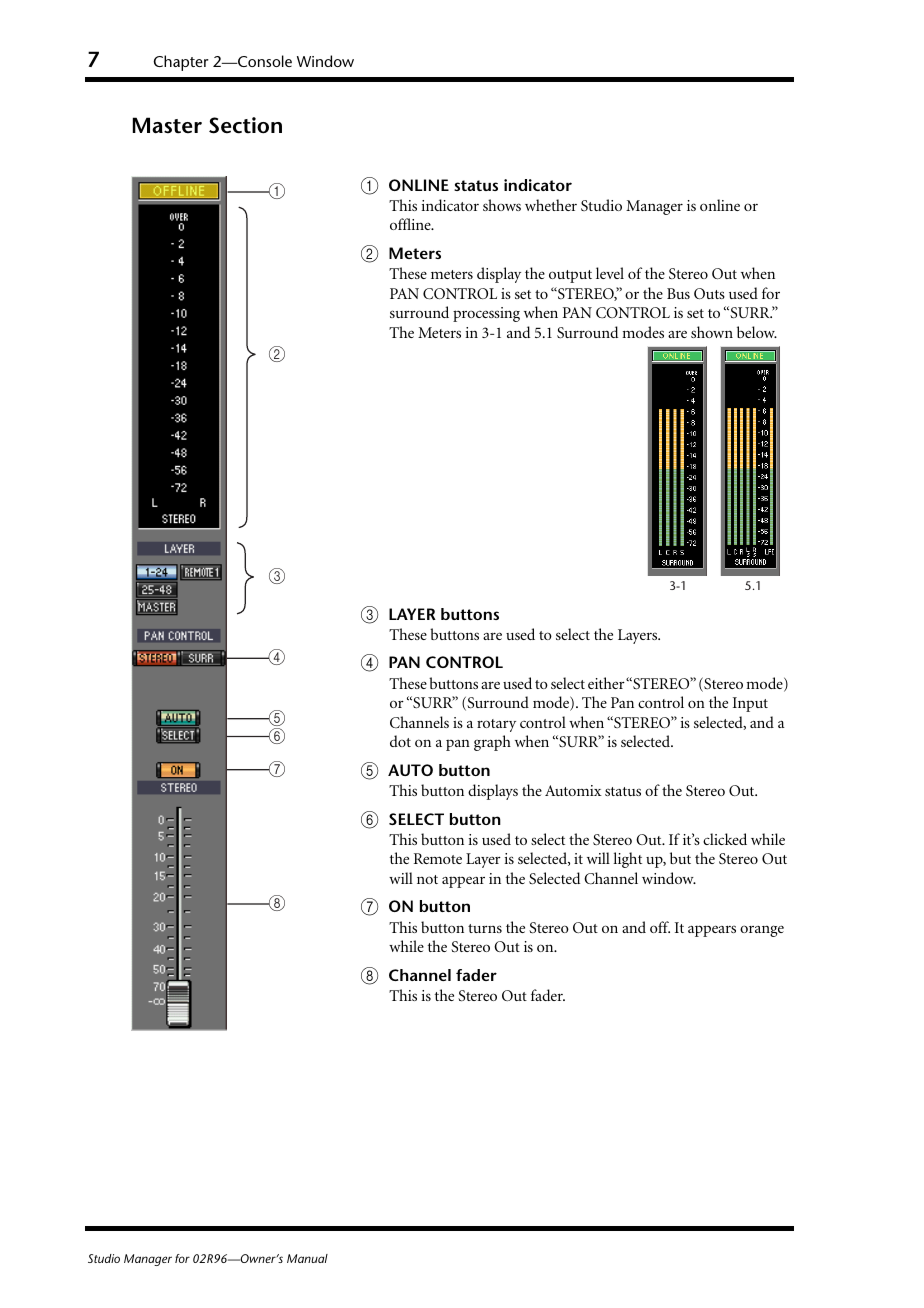 Image resolution: width=924 pixels, height=1308 pixels. Describe the element at coordinates (551, 205) in the screenshot. I see `whether` at that location.
